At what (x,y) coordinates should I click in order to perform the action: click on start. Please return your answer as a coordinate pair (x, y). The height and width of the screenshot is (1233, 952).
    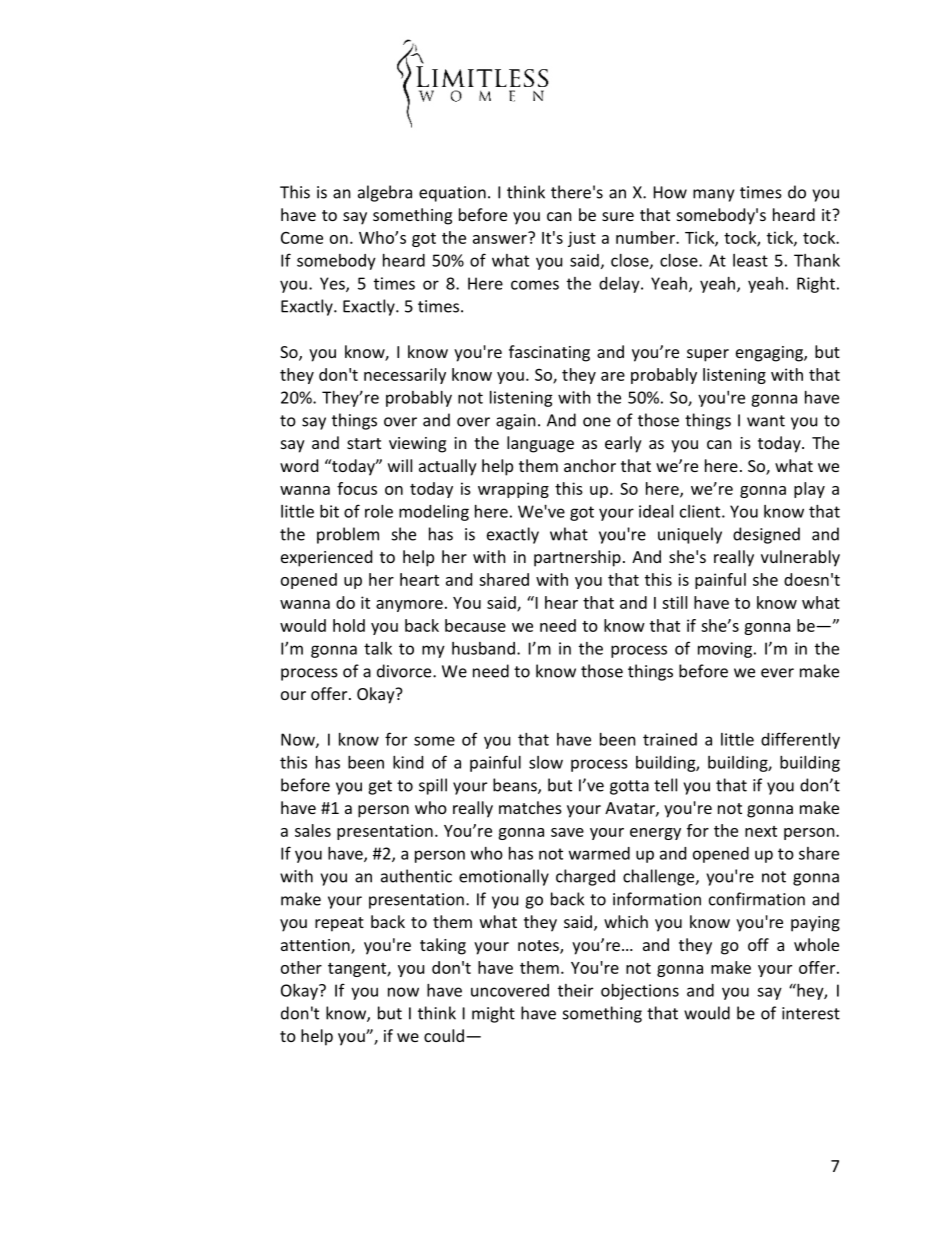
    Looking at the image, I should click on (364, 443).
